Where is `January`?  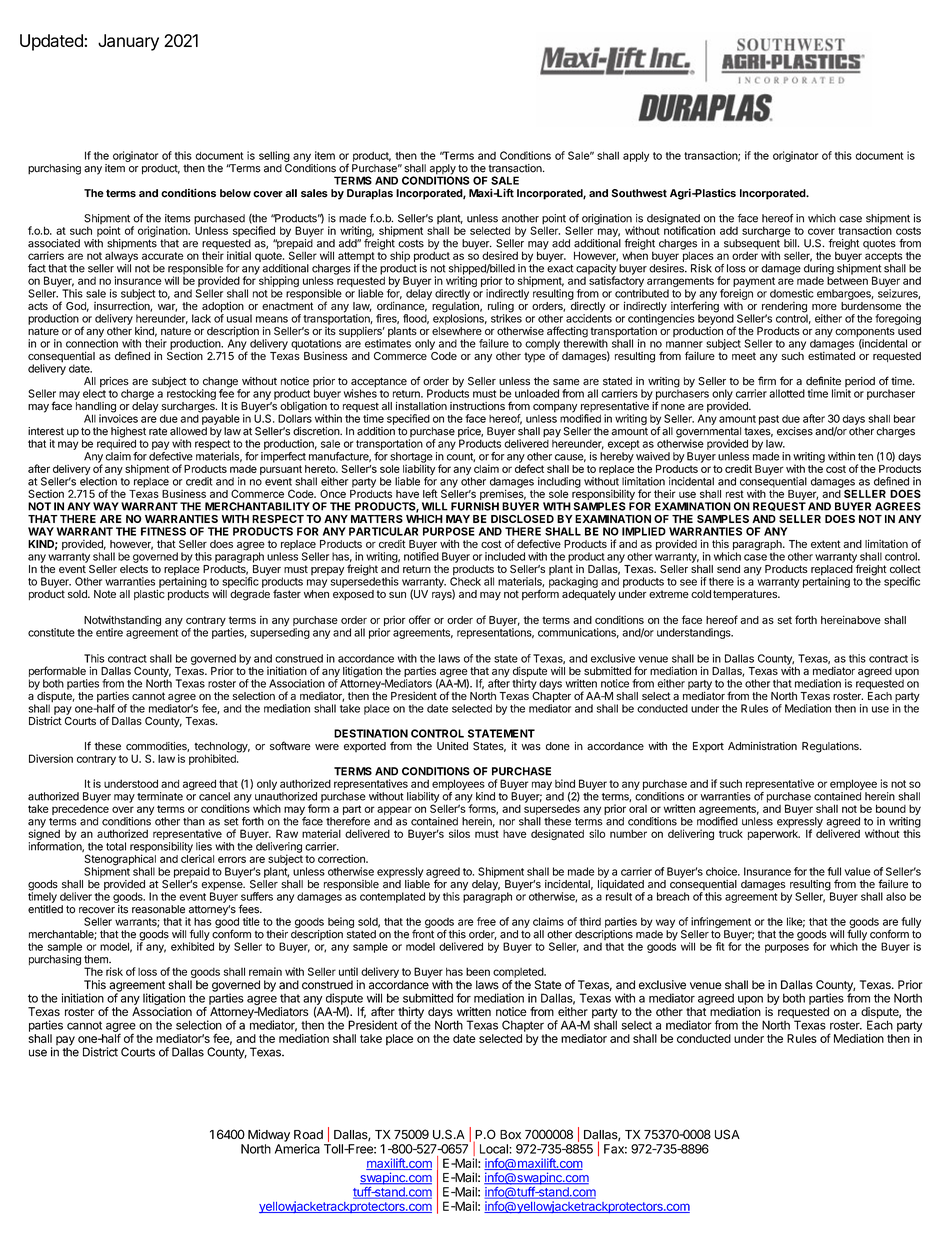 January is located at coordinates (128, 42).
